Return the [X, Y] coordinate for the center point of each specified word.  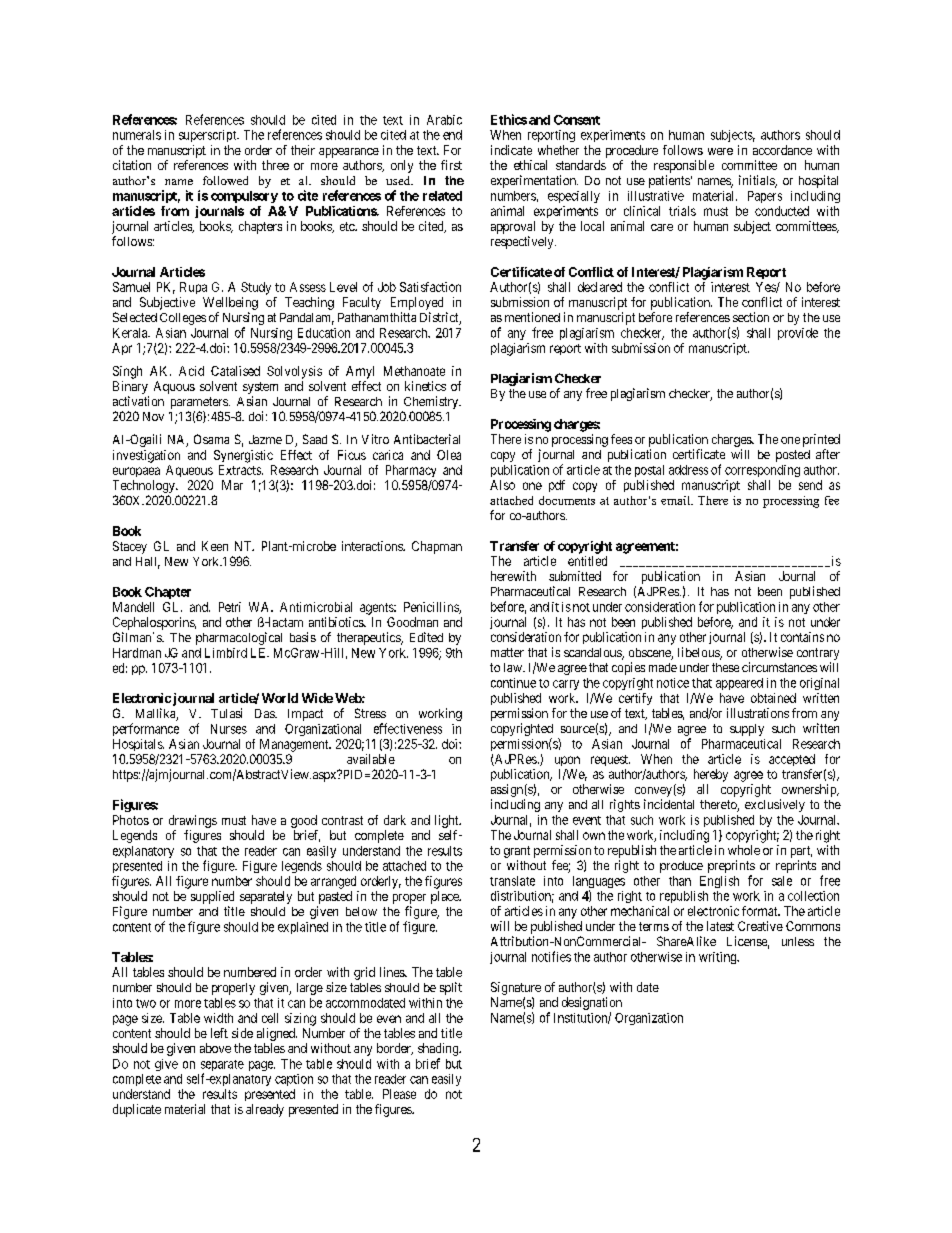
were [720, 151]
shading [439, 1049]
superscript [209, 136]
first [451, 165]
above [215, 1048]
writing [719, 958]
